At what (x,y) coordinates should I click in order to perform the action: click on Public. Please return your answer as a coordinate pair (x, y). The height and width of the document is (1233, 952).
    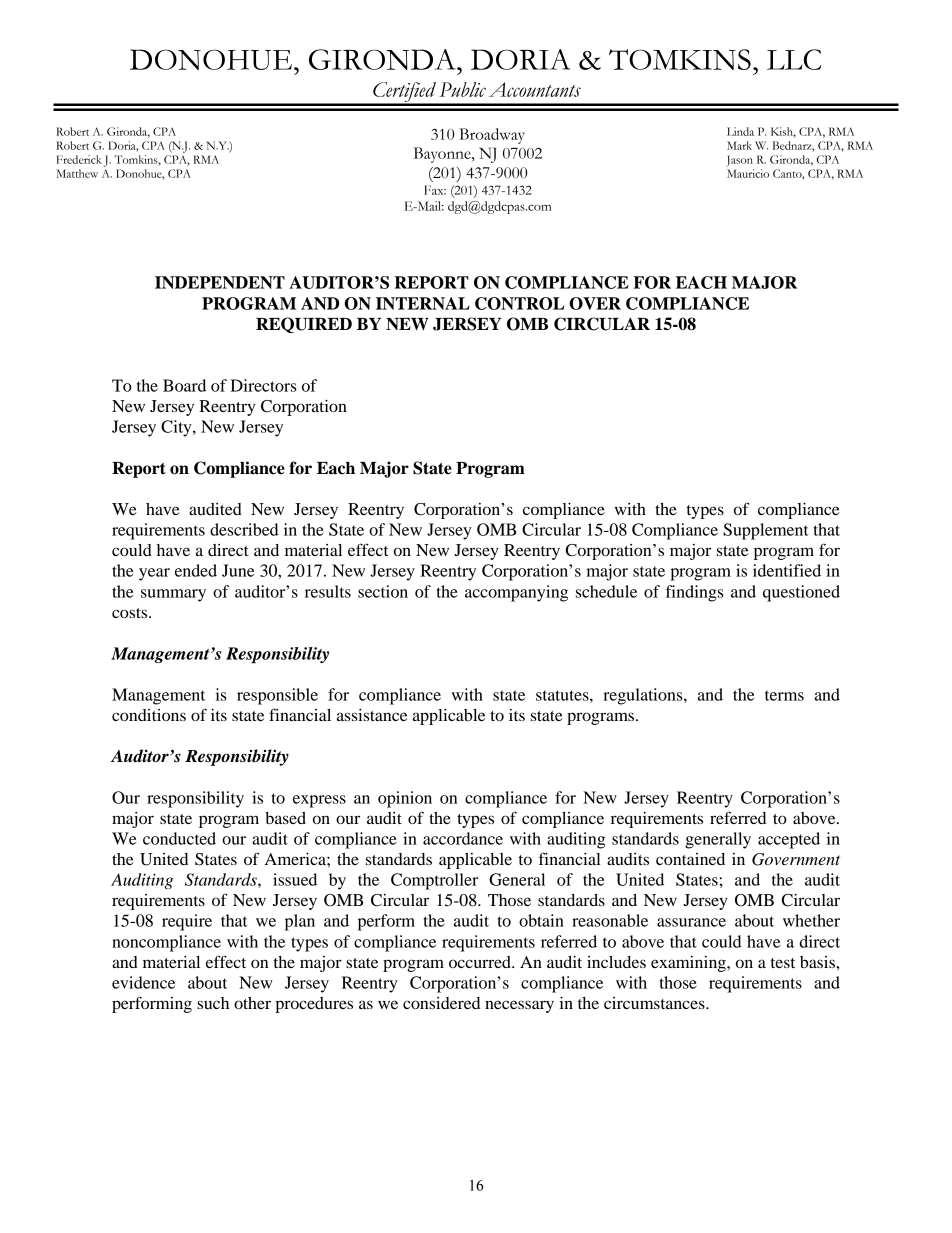
    Looking at the image, I should click on (462, 89).
